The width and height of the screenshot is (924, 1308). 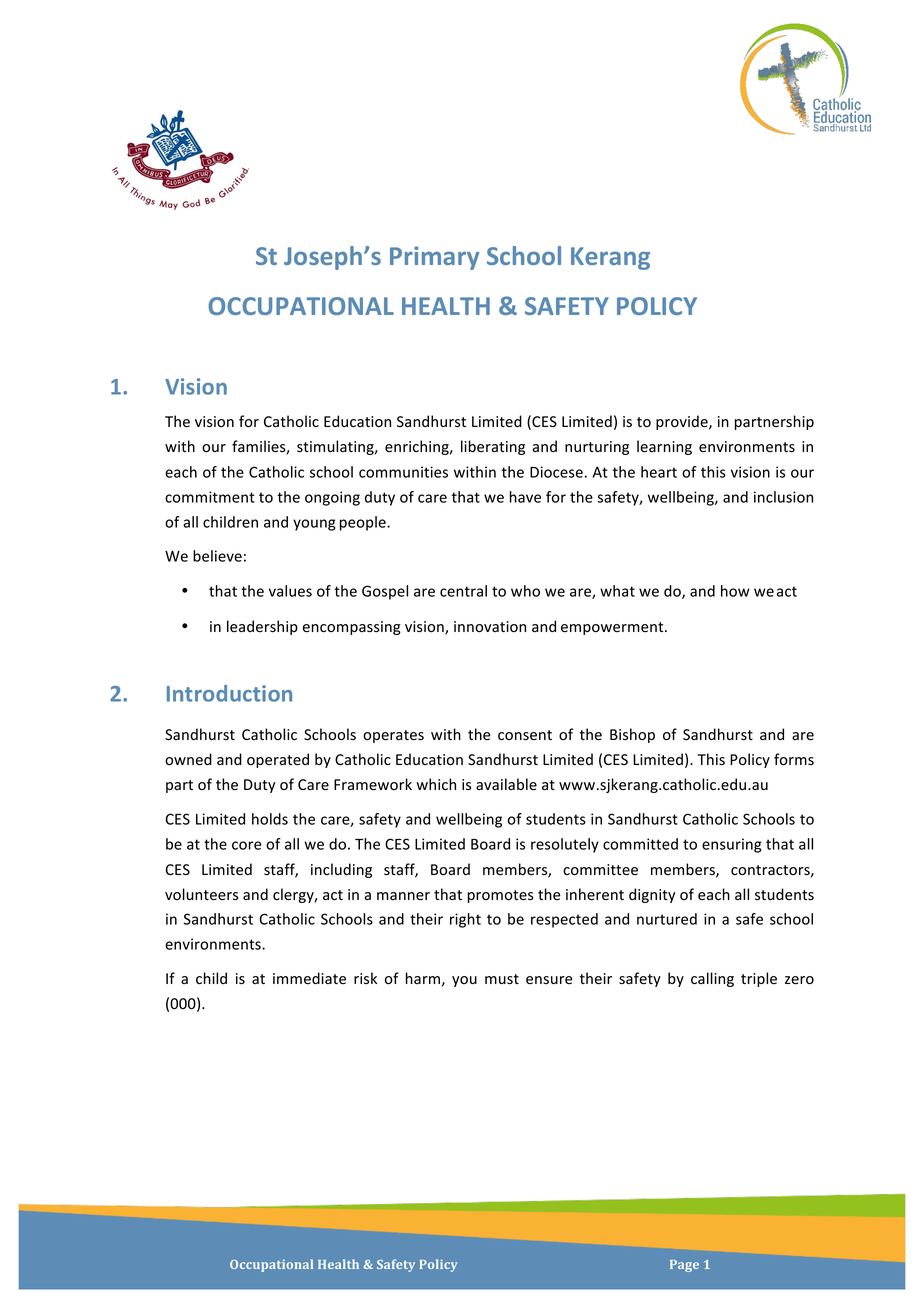 I want to click on how, so click(x=735, y=591).
